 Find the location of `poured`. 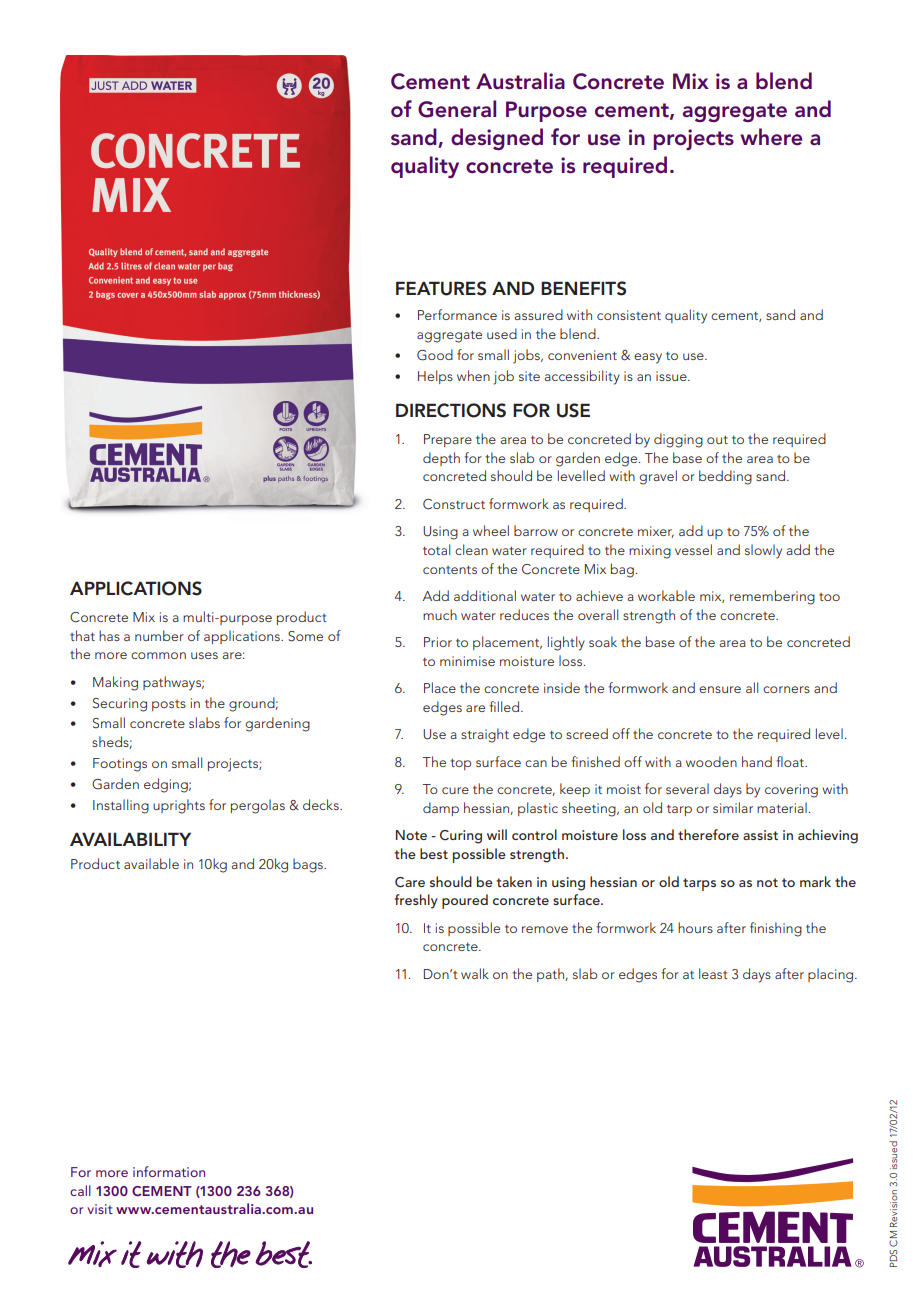

poured is located at coordinates (465, 901).
